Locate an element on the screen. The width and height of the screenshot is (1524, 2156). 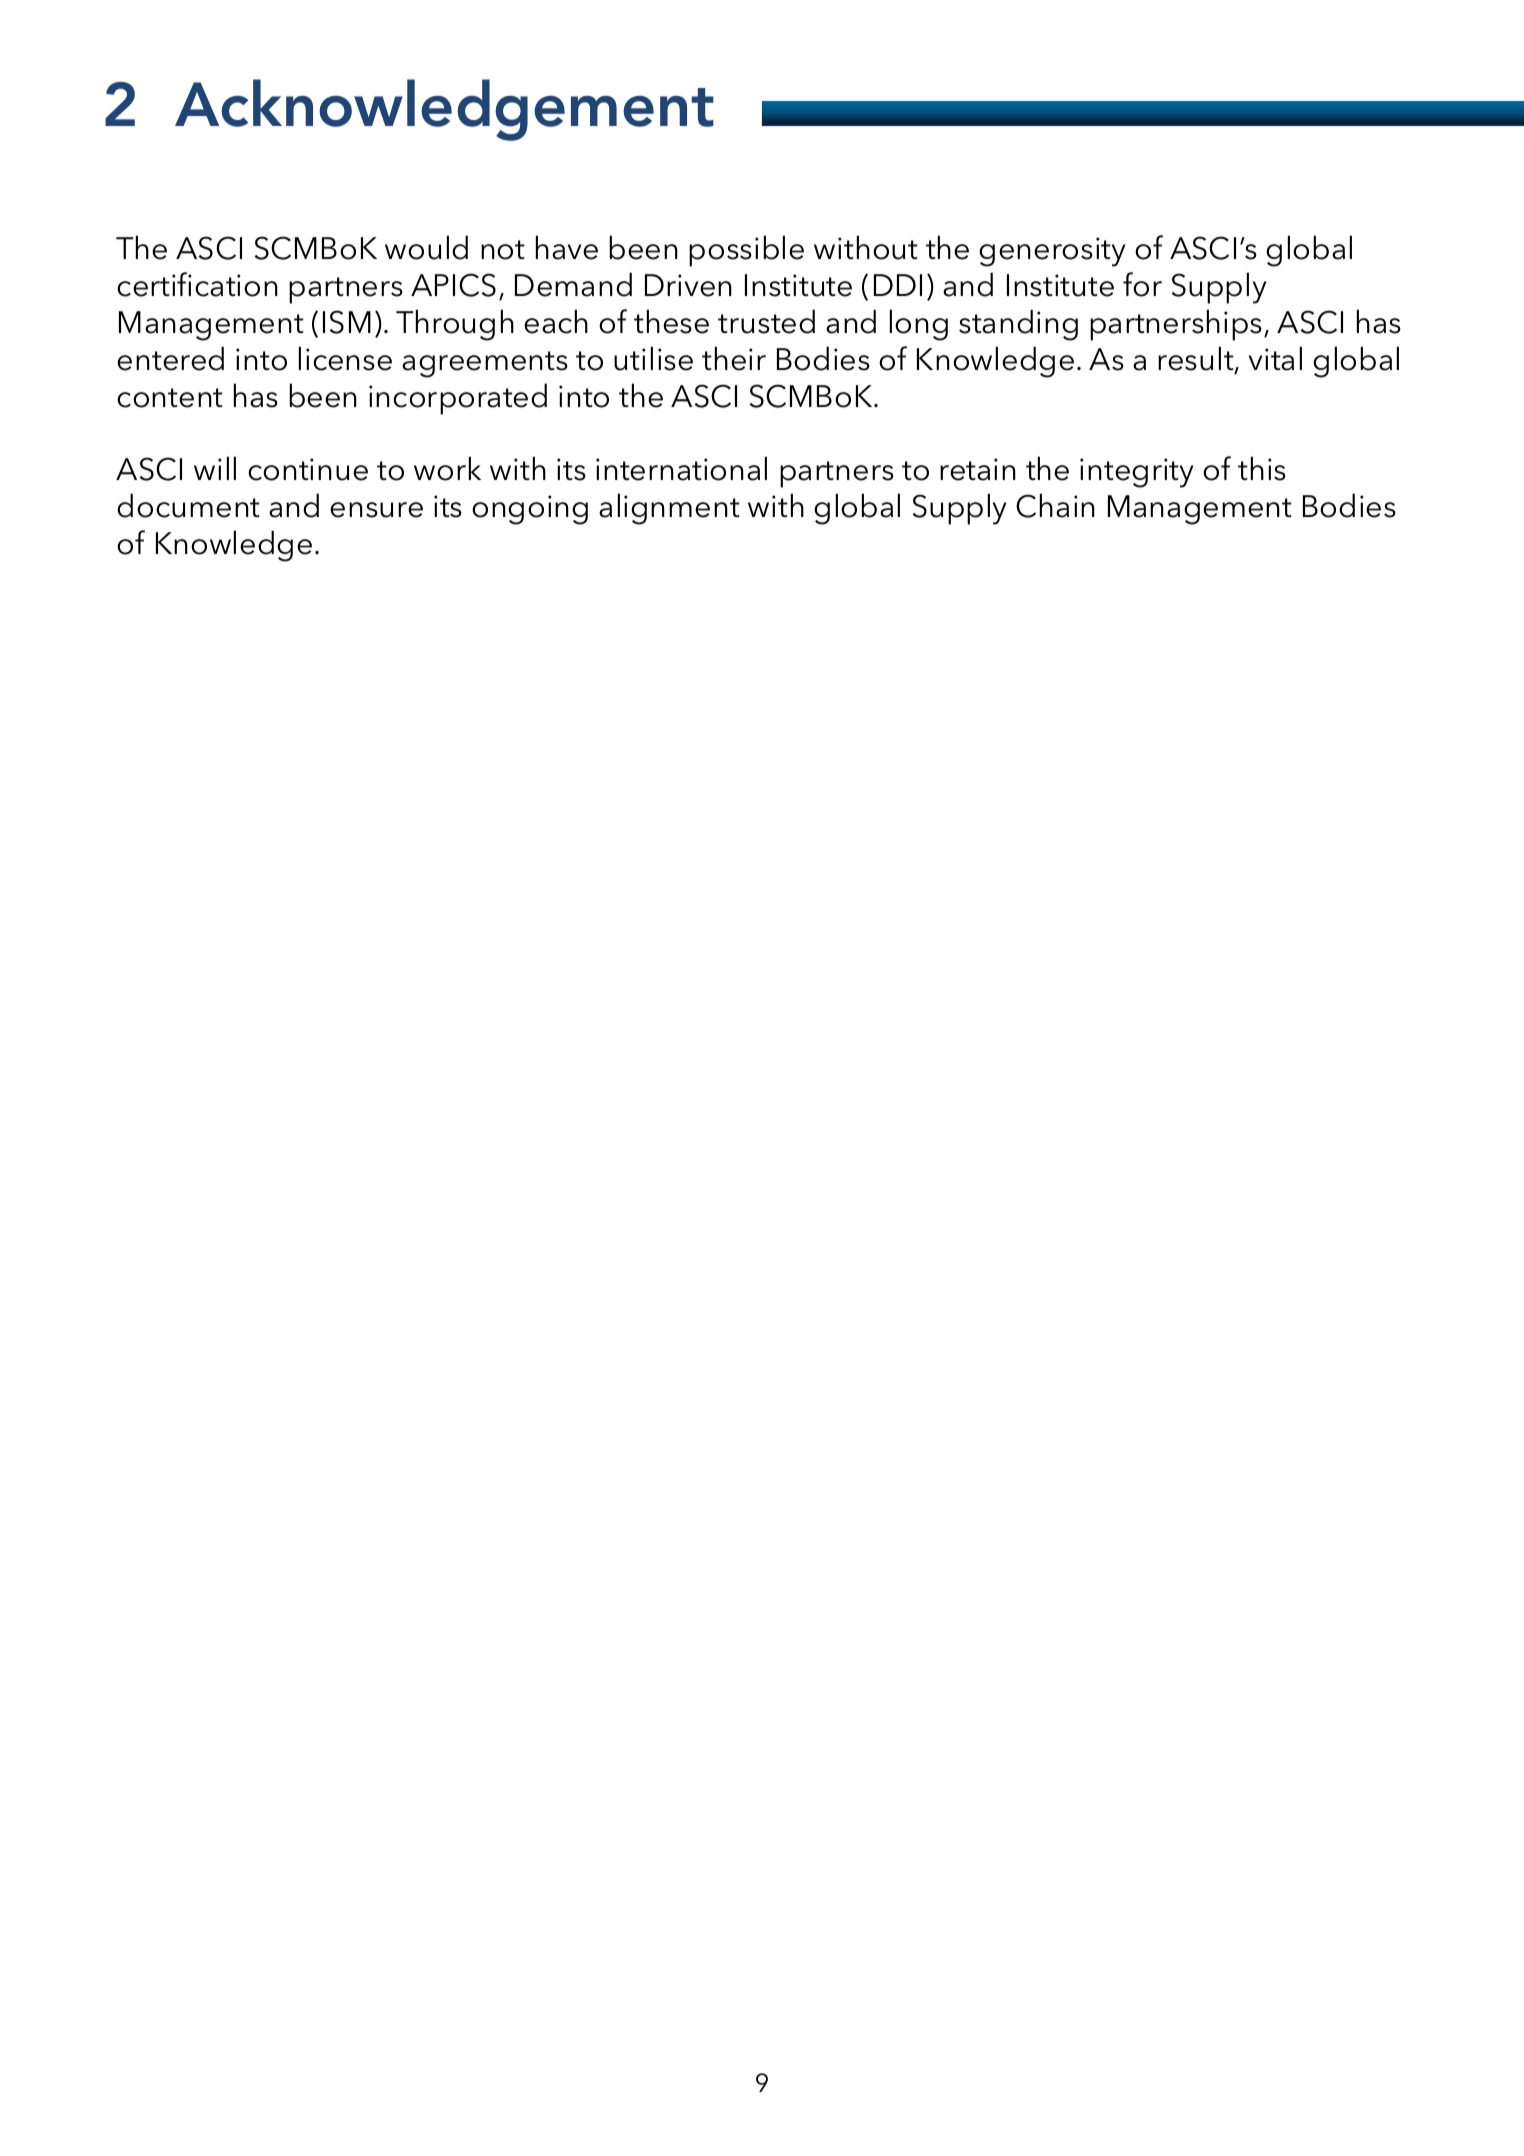
license is located at coordinates (345, 358).
